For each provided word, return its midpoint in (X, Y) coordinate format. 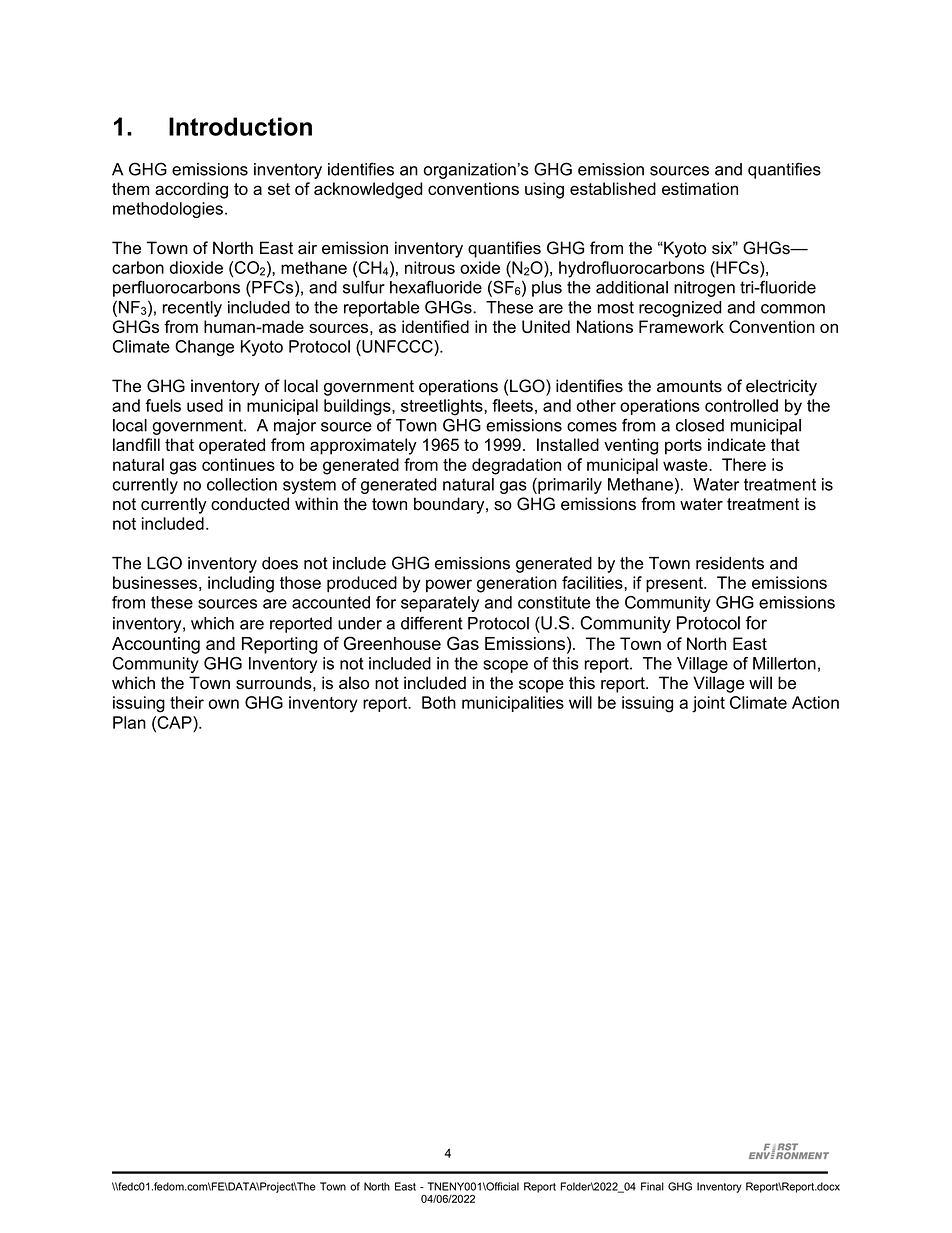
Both (439, 702)
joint (708, 704)
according (191, 190)
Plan (129, 722)
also (354, 683)
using (544, 190)
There (744, 464)
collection (242, 484)
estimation (700, 188)
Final (652, 1186)
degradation (516, 466)
